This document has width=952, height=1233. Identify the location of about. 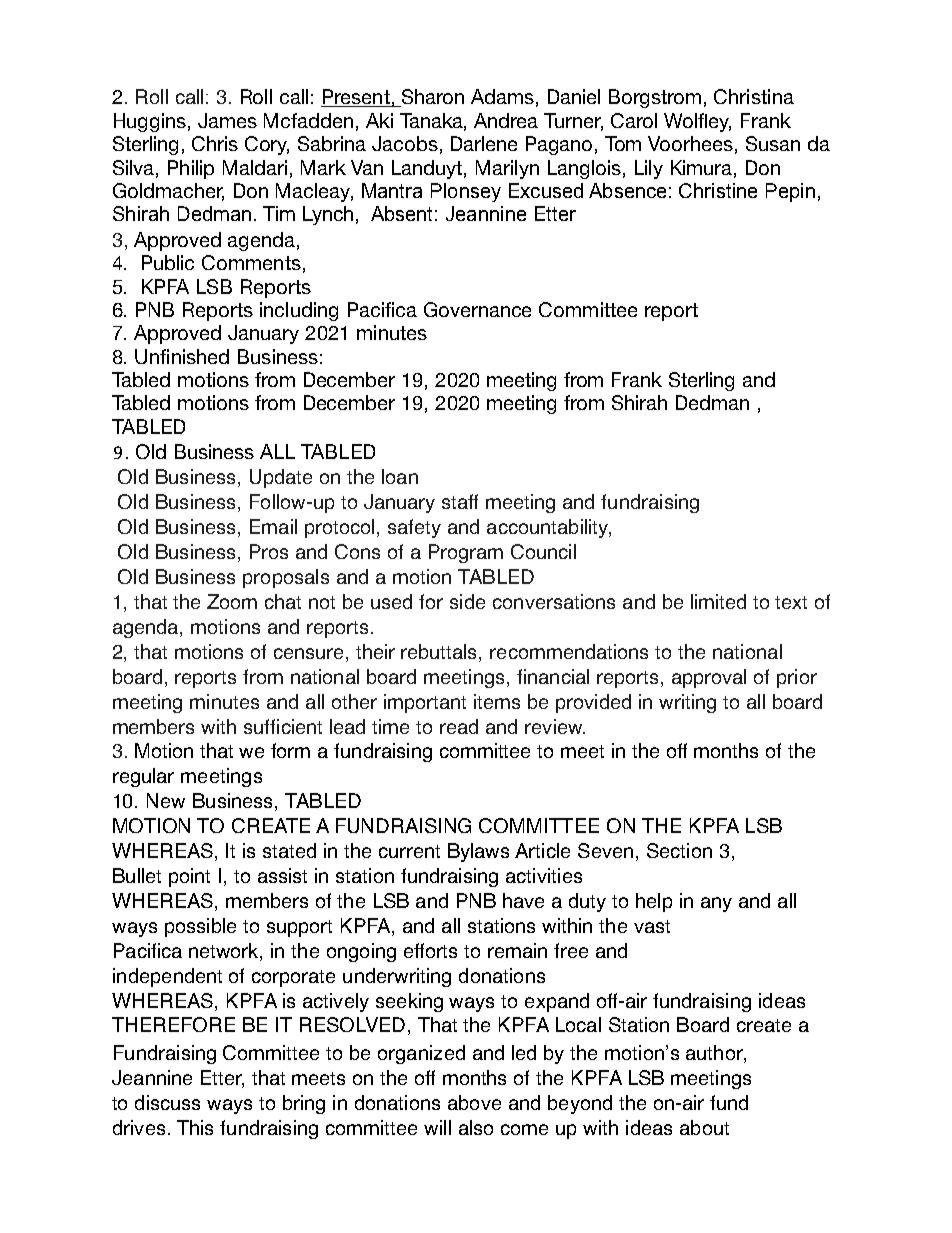
(704, 1127).
